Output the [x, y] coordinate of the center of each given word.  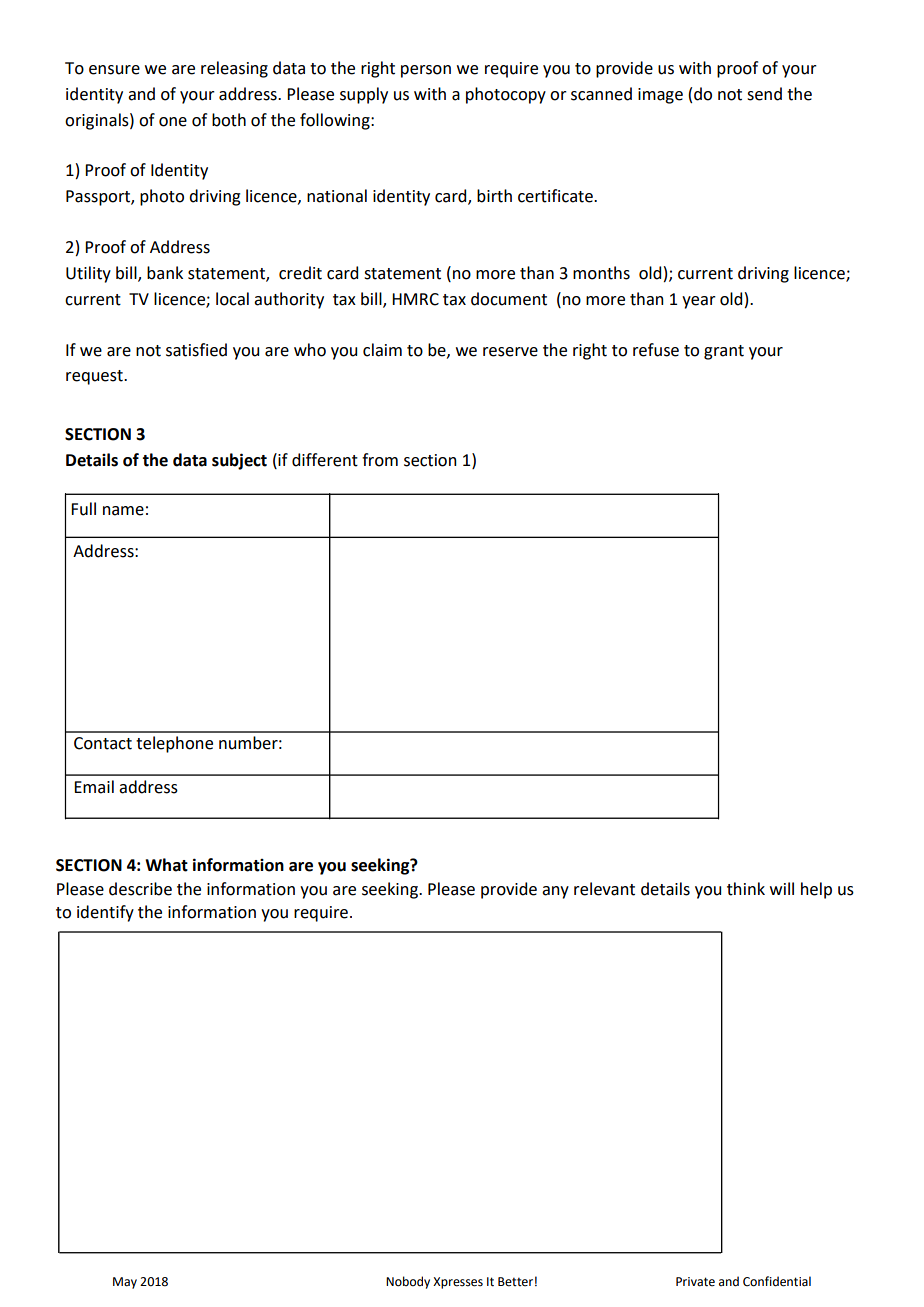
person [426, 71]
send [764, 94]
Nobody [408, 1282]
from [380, 460]
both [229, 120]
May [125, 1283]
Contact [103, 743]
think [746, 889]
